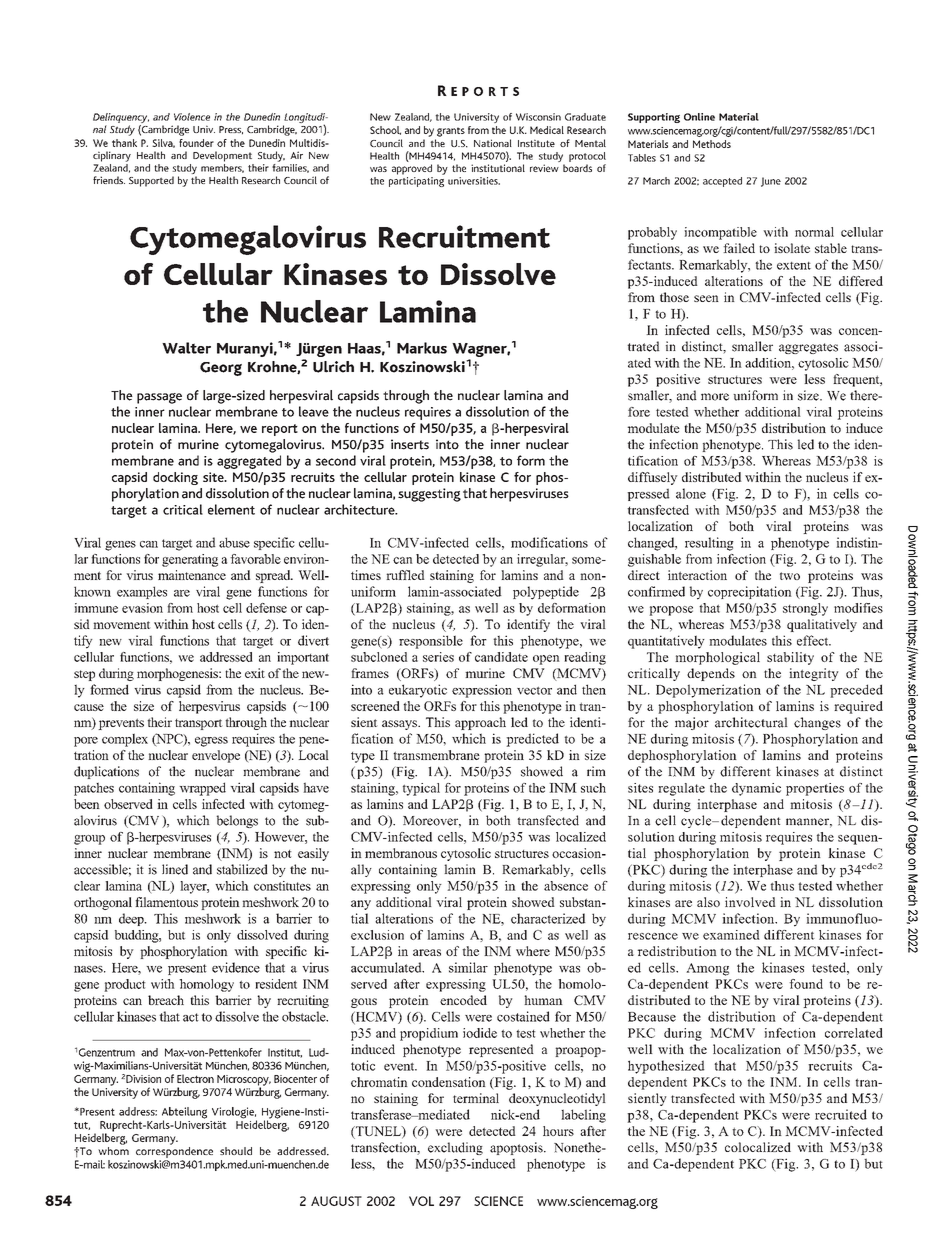 The width and height of the screenshot is (952, 1233). Describe the element at coordinates (174, 1151) in the screenshot. I see `correspondence` at that location.
